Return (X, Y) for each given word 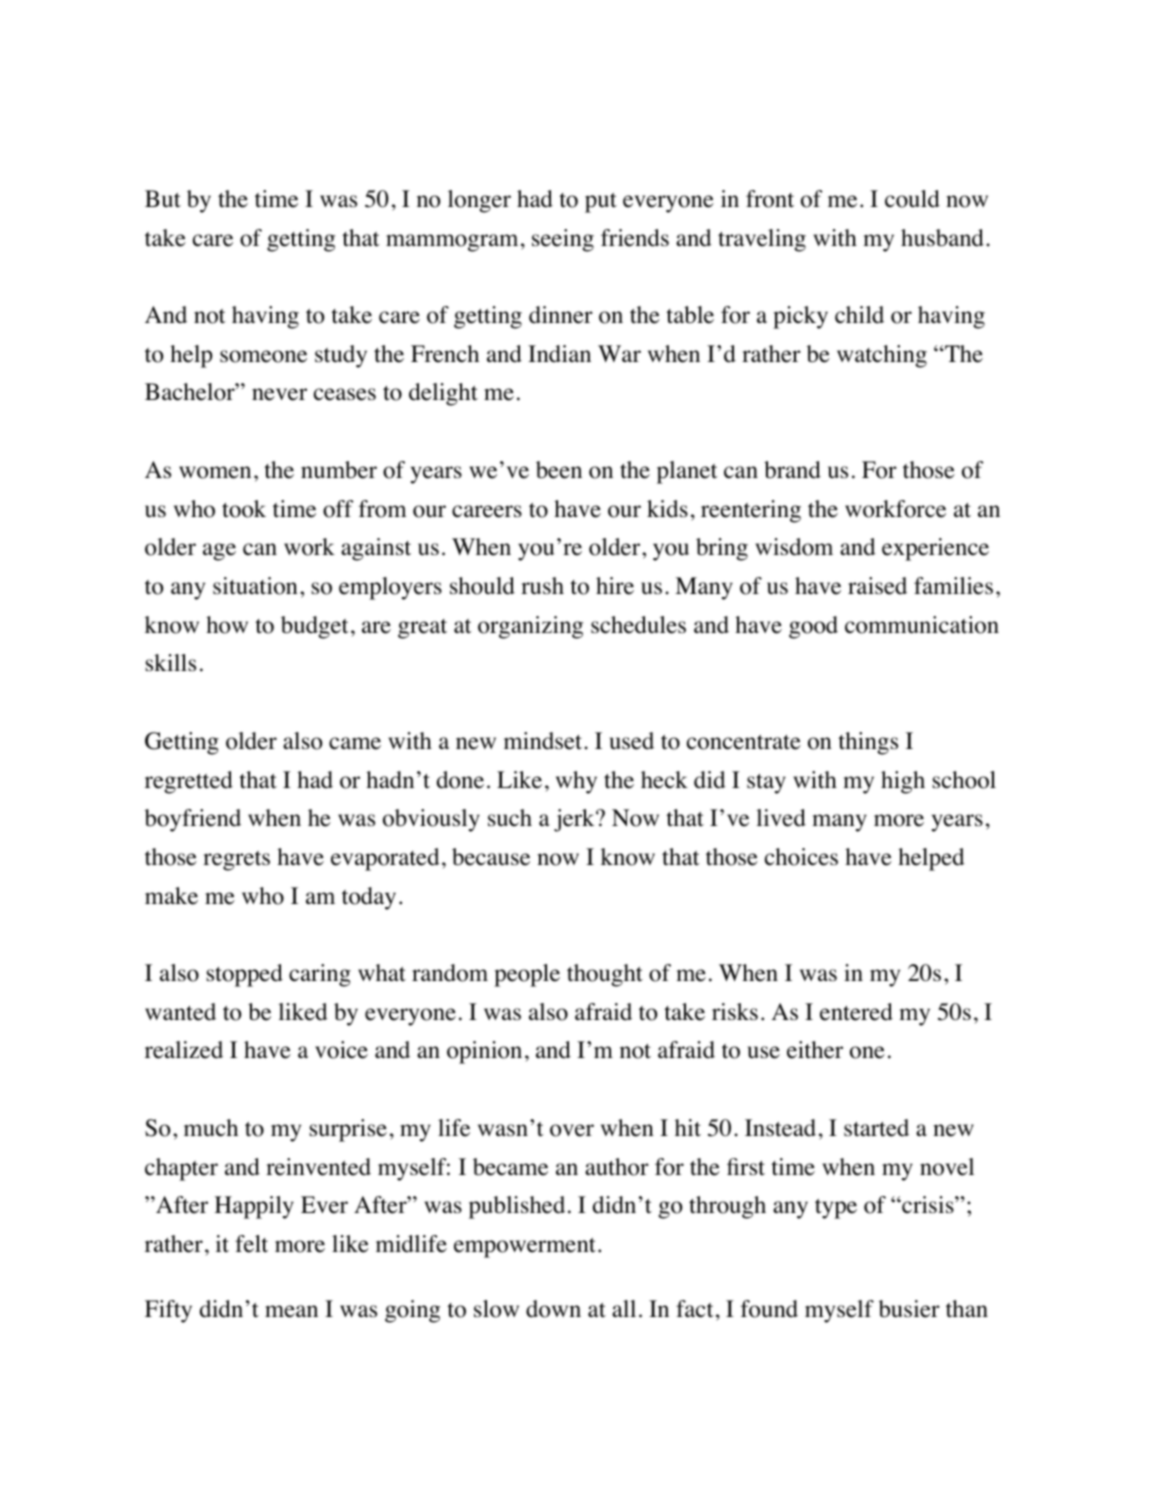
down (553, 1309)
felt (251, 1244)
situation (255, 586)
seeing (563, 240)
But (163, 199)
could (912, 199)
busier (909, 1309)
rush (542, 585)
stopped (244, 975)
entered (856, 1012)
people (527, 975)
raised (877, 586)
